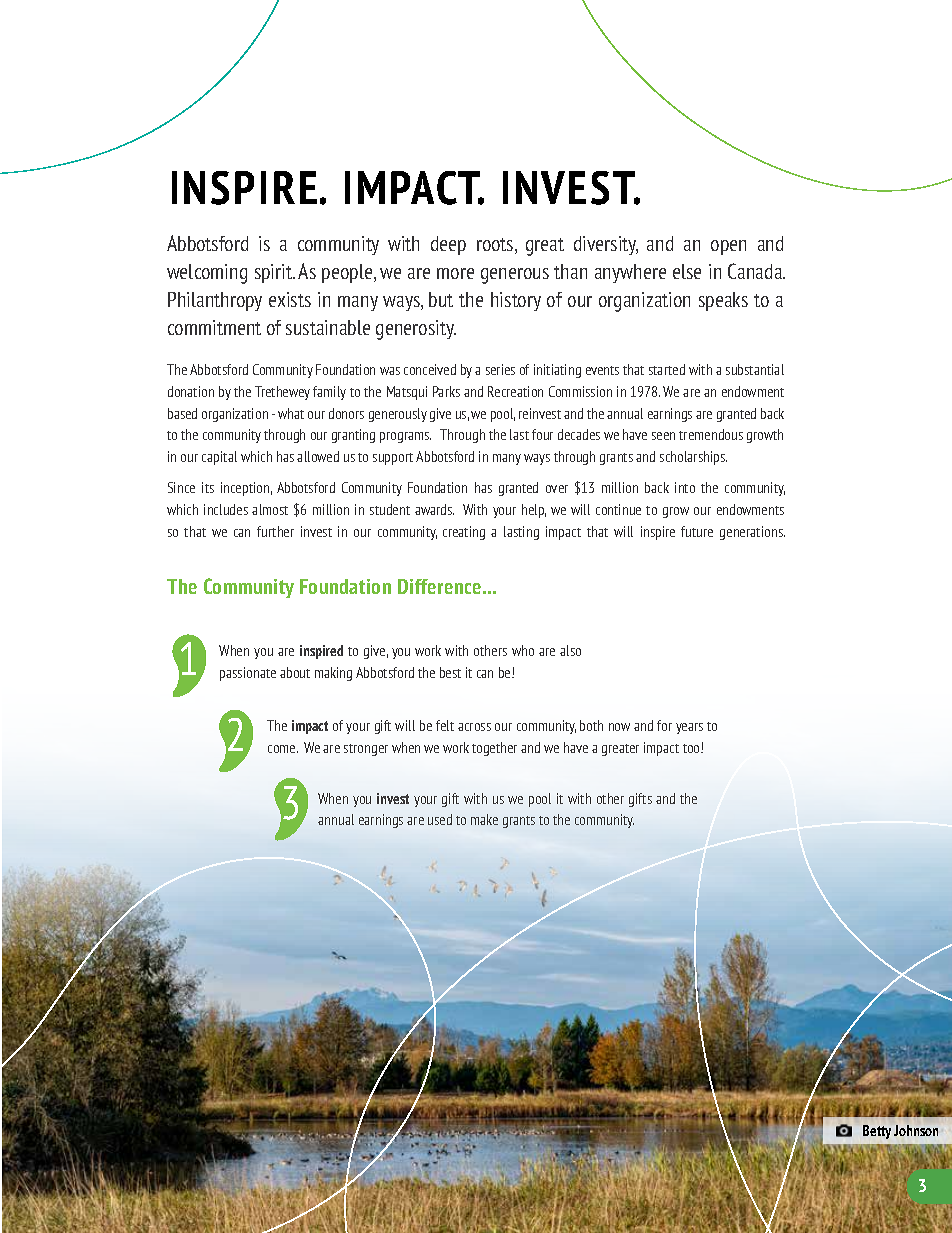 The image size is (952, 1233). Describe the element at coordinates (248, 674) in the image. I see `passionate` at that location.
